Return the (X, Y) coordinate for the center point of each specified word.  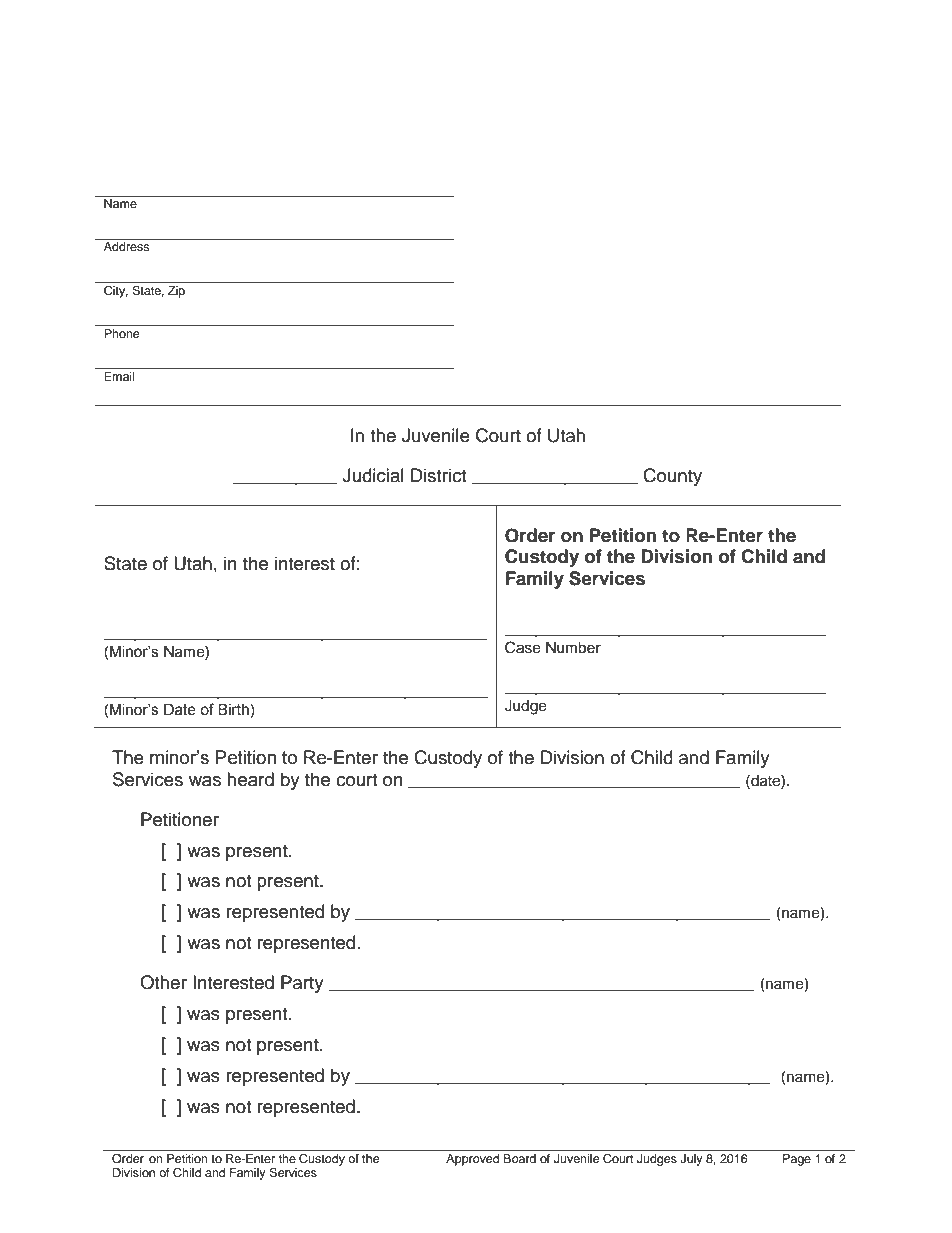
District (438, 475)
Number (573, 648)
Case (523, 647)
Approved (472, 1160)
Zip (176, 292)
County (672, 477)
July (691, 1160)
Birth (233, 710)
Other (163, 982)
